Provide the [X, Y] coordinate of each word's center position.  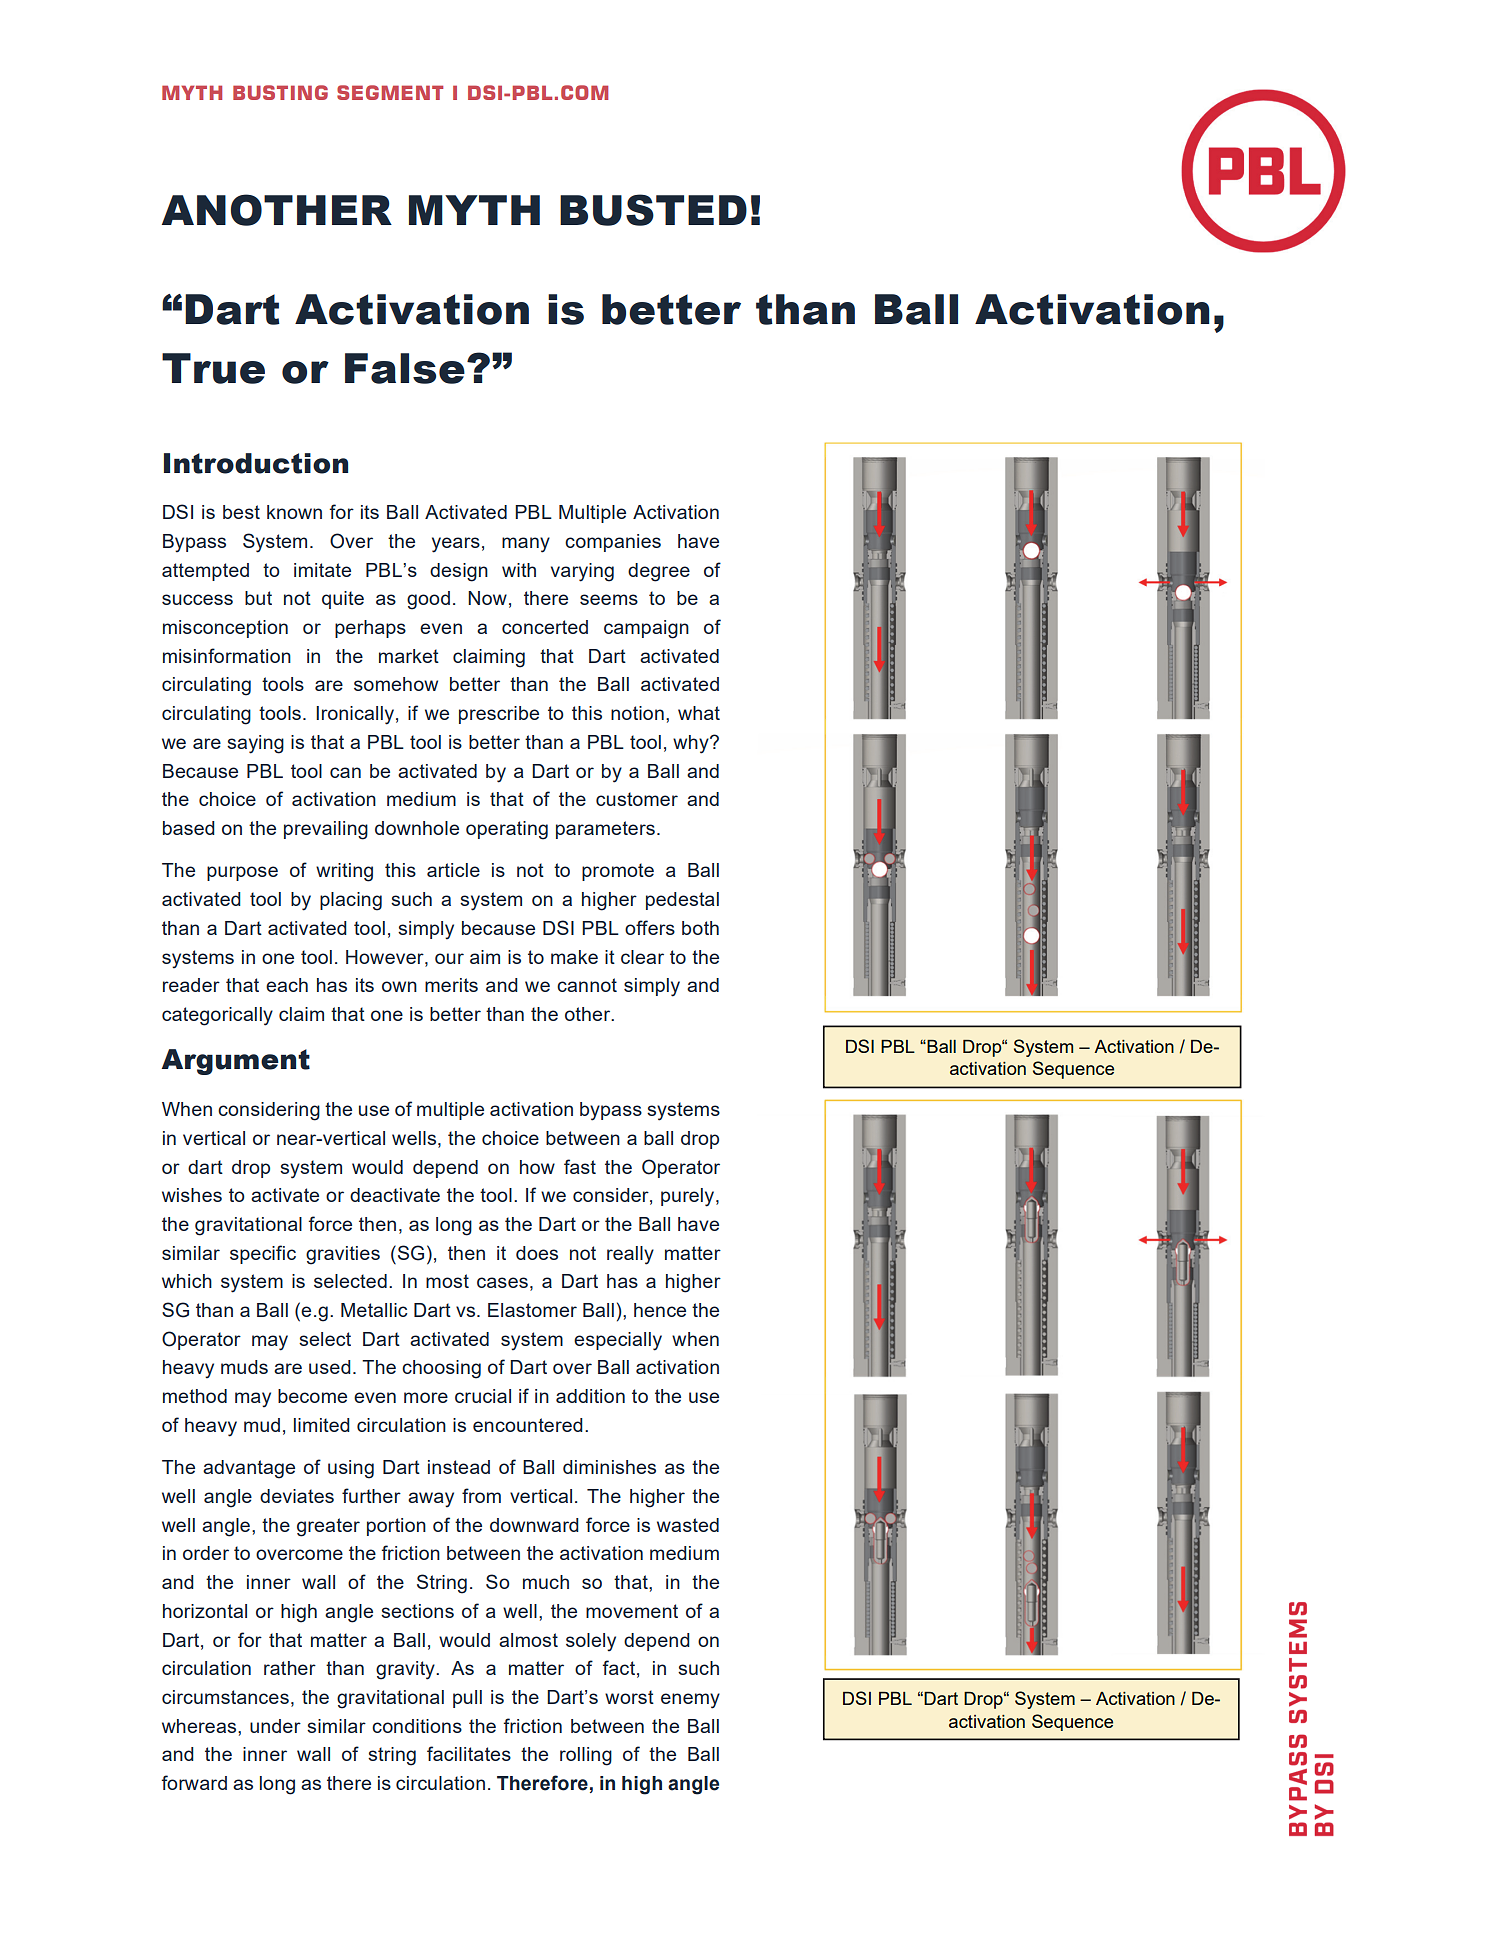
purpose [242, 873]
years [456, 545]
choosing [441, 1369]
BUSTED [653, 210]
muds [244, 1367]
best [241, 512]
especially [618, 1341]
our [449, 958]
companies [613, 543]
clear [642, 957]
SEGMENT [390, 92]
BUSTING [280, 92]
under [275, 1726]
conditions [417, 1726]
